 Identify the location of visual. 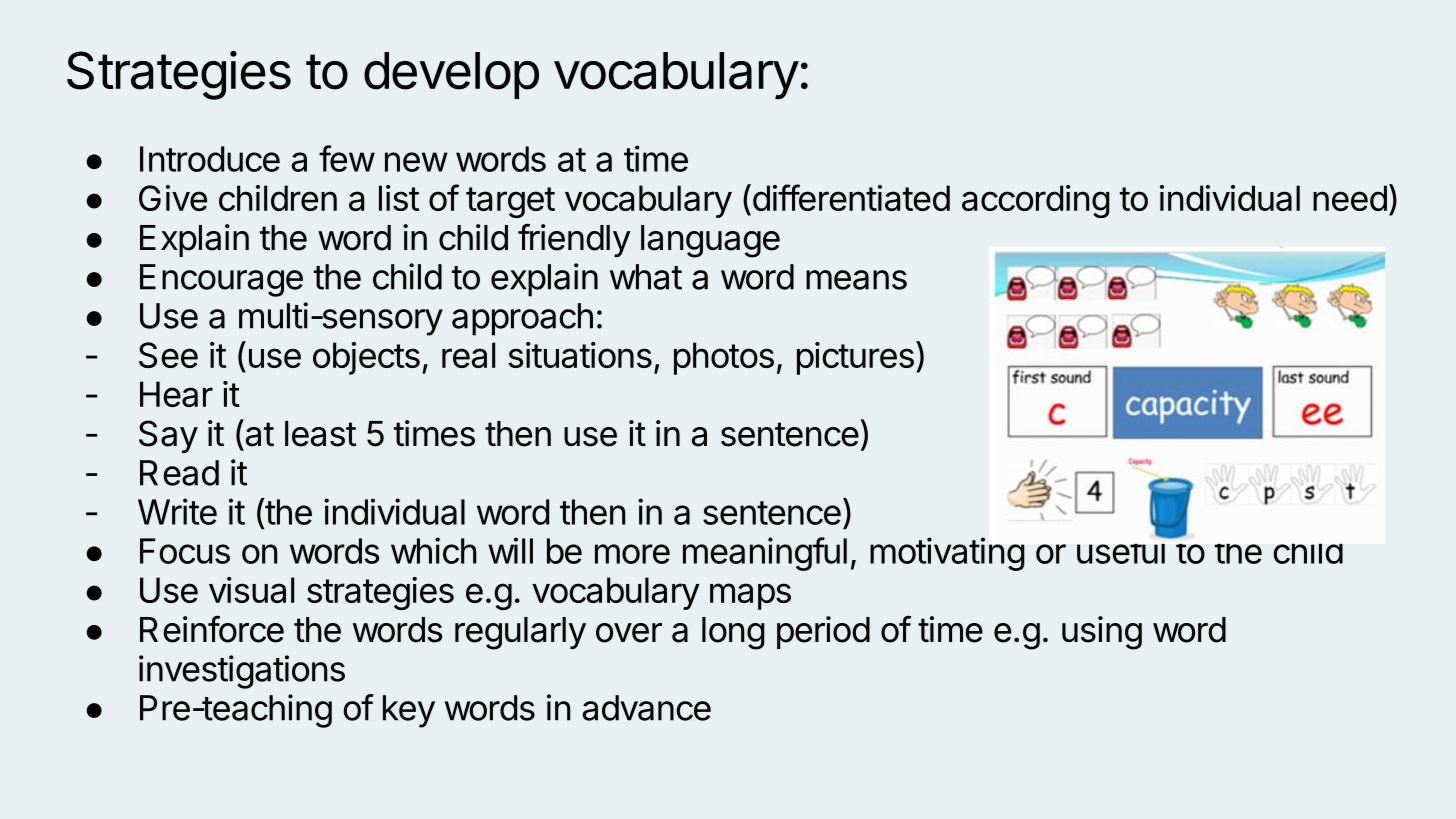
(251, 590).
